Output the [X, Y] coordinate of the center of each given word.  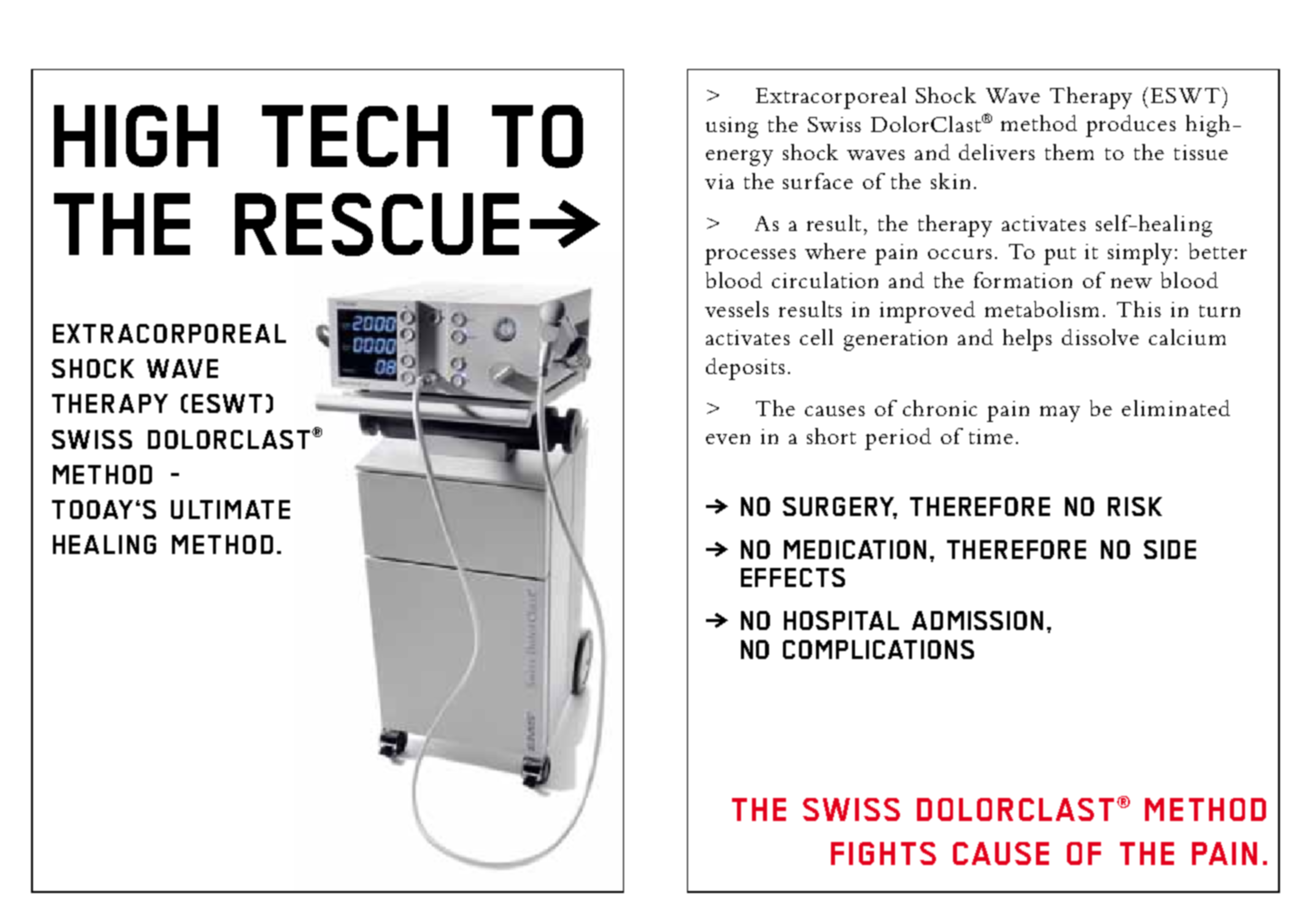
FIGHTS [883, 853]
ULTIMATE [230, 509]
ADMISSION [977, 620]
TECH [355, 136]
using [732, 127]
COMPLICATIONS [878, 649]
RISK [1135, 506]
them [1069, 152]
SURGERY [840, 508]
